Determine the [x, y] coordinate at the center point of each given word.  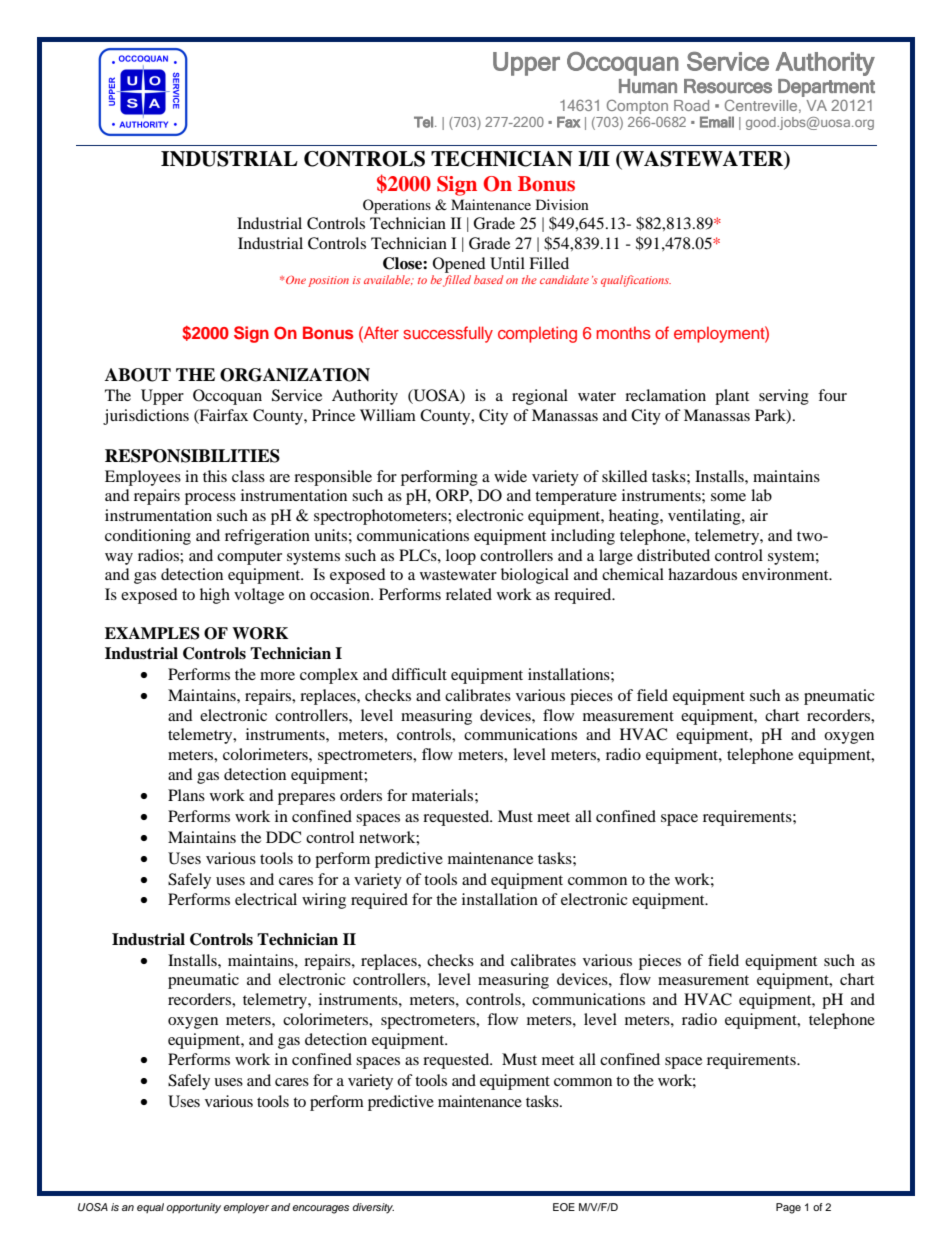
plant [732, 397]
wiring [324, 901]
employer [246, 1208]
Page [788, 1208]
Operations [397, 206]
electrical [266, 899]
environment [786, 574]
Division [562, 204]
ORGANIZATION [295, 375]
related [469, 594]
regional [540, 397]
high [215, 596]
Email [717, 122]
